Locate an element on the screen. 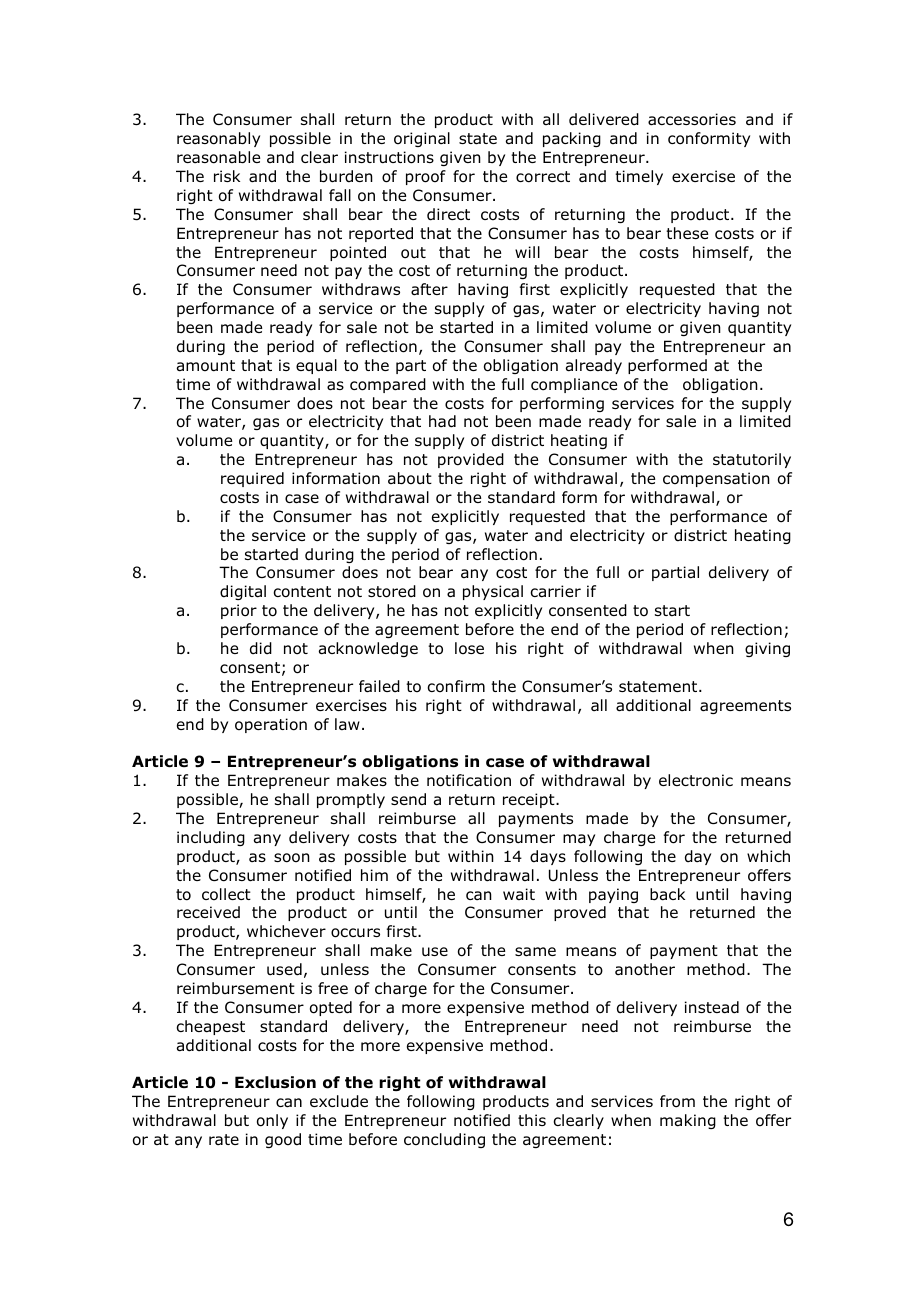 Image resolution: width=924 pixels, height=1308 pixels. risk is located at coordinates (227, 176).
